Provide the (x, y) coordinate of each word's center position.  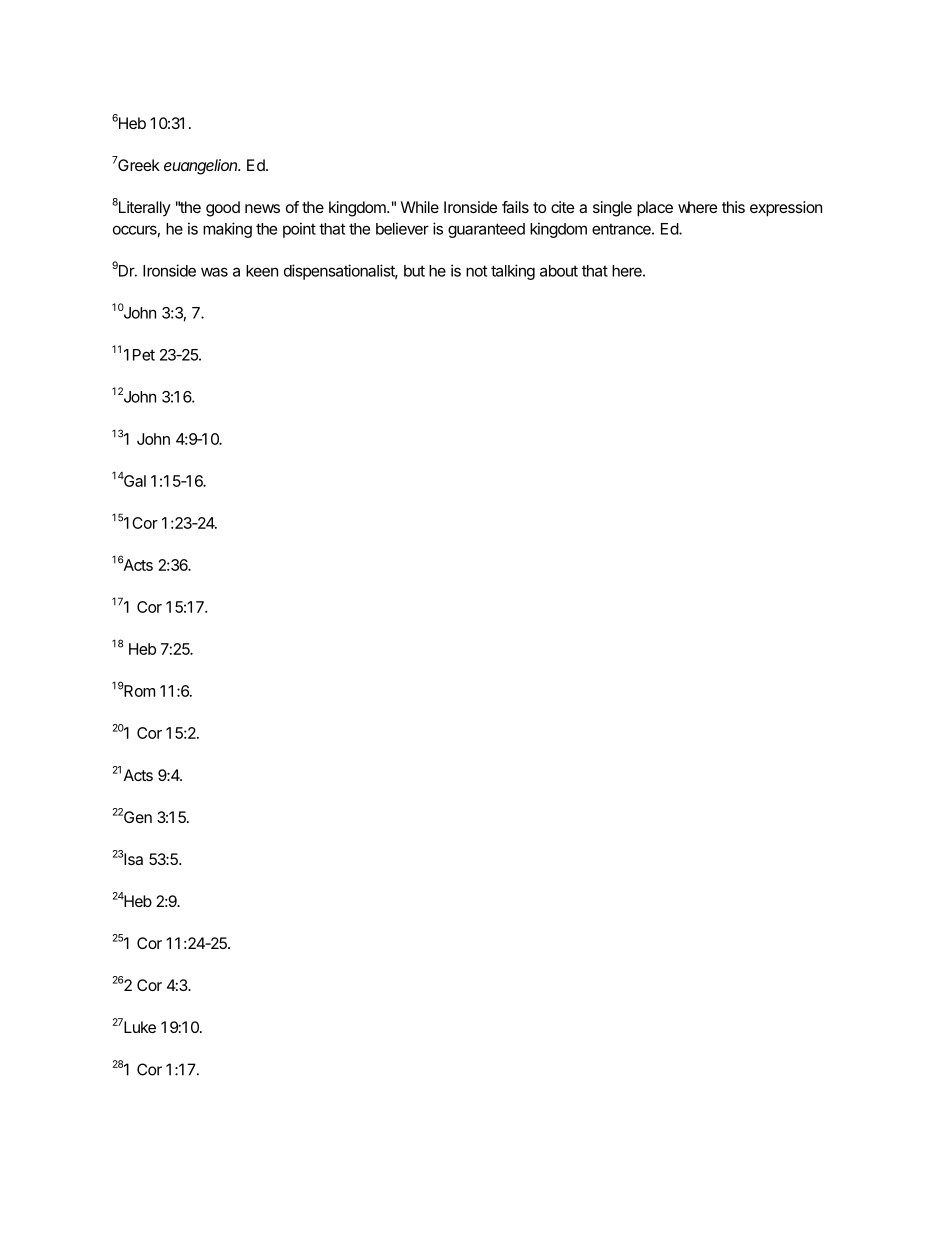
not (476, 271)
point (299, 230)
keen (262, 271)
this (733, 207)
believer (402, 228)
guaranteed (486, 230)
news (262, 208)
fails (515, 207)
